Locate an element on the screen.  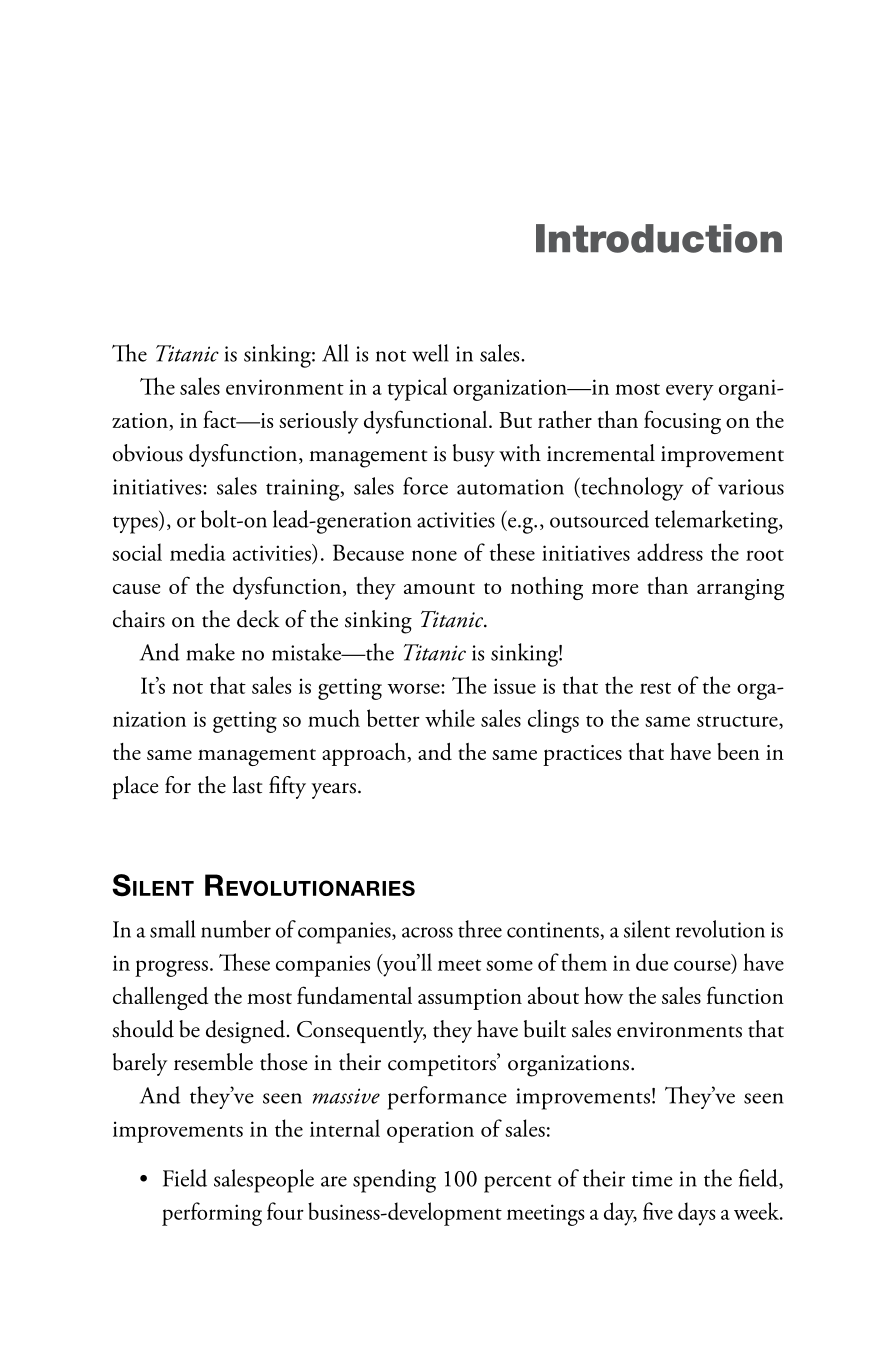
media is located at coordinates (198, 552).
